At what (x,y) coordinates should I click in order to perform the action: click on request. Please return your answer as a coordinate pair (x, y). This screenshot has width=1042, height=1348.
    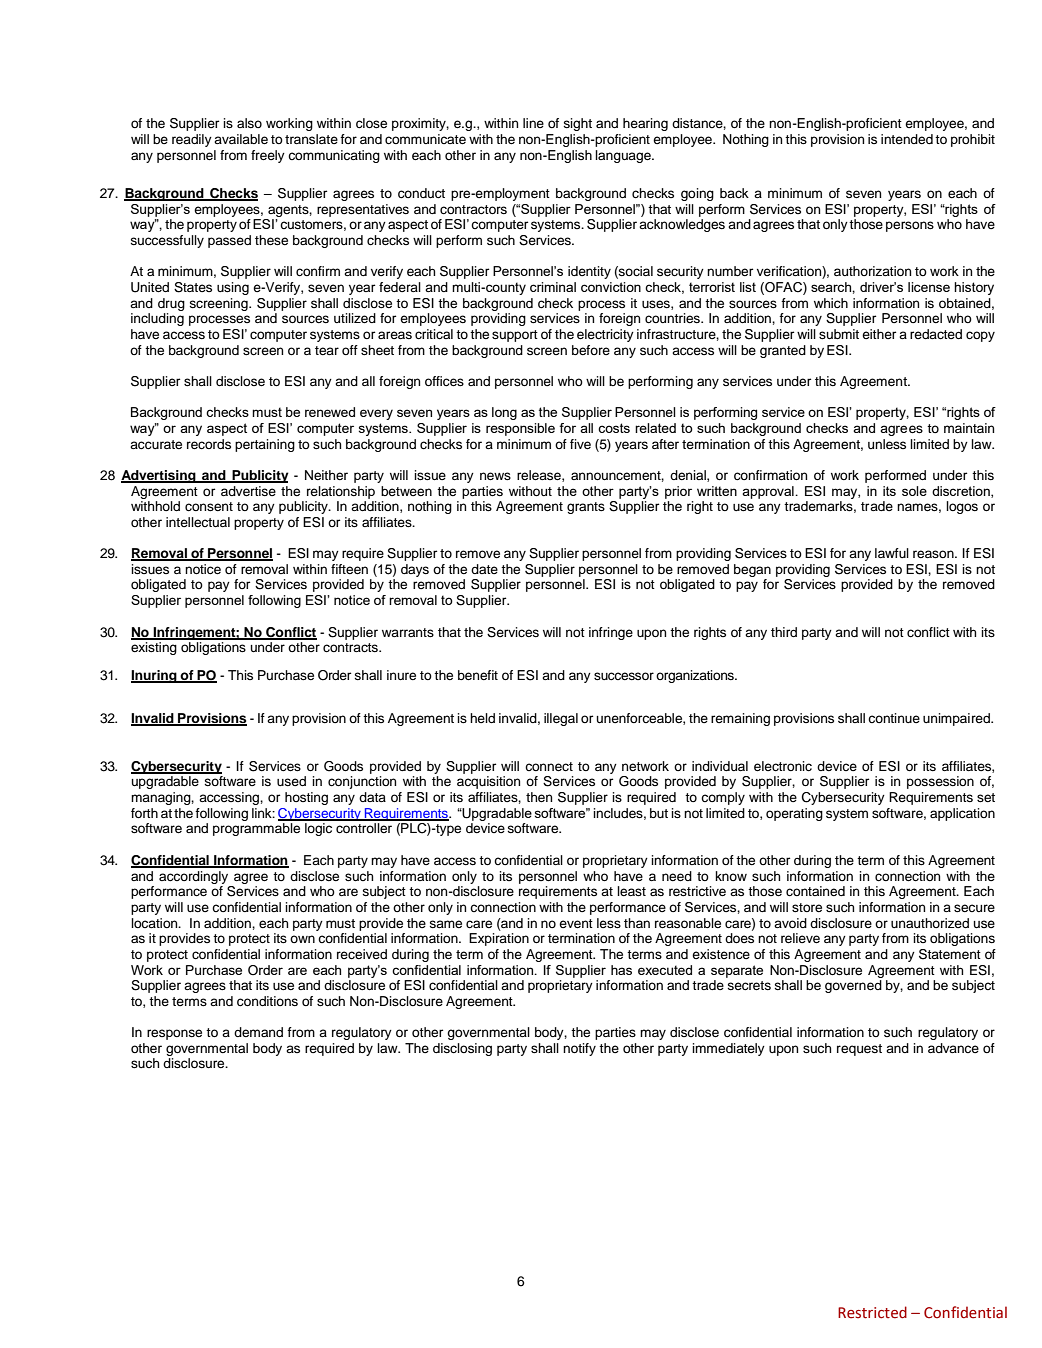
    Looking at the image, I should click on (859, 1050).
